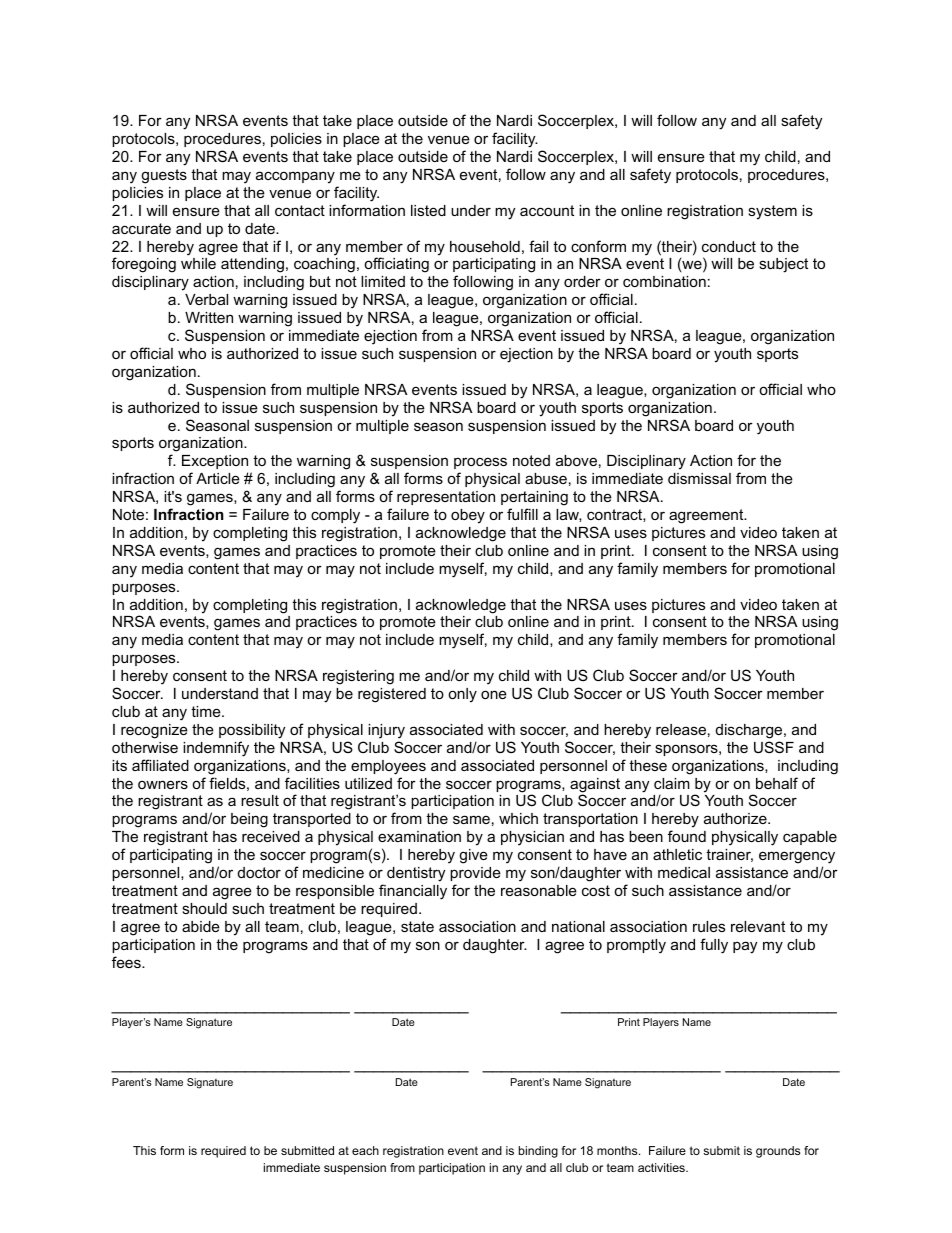  I want to click on these, so click(648, 765).
